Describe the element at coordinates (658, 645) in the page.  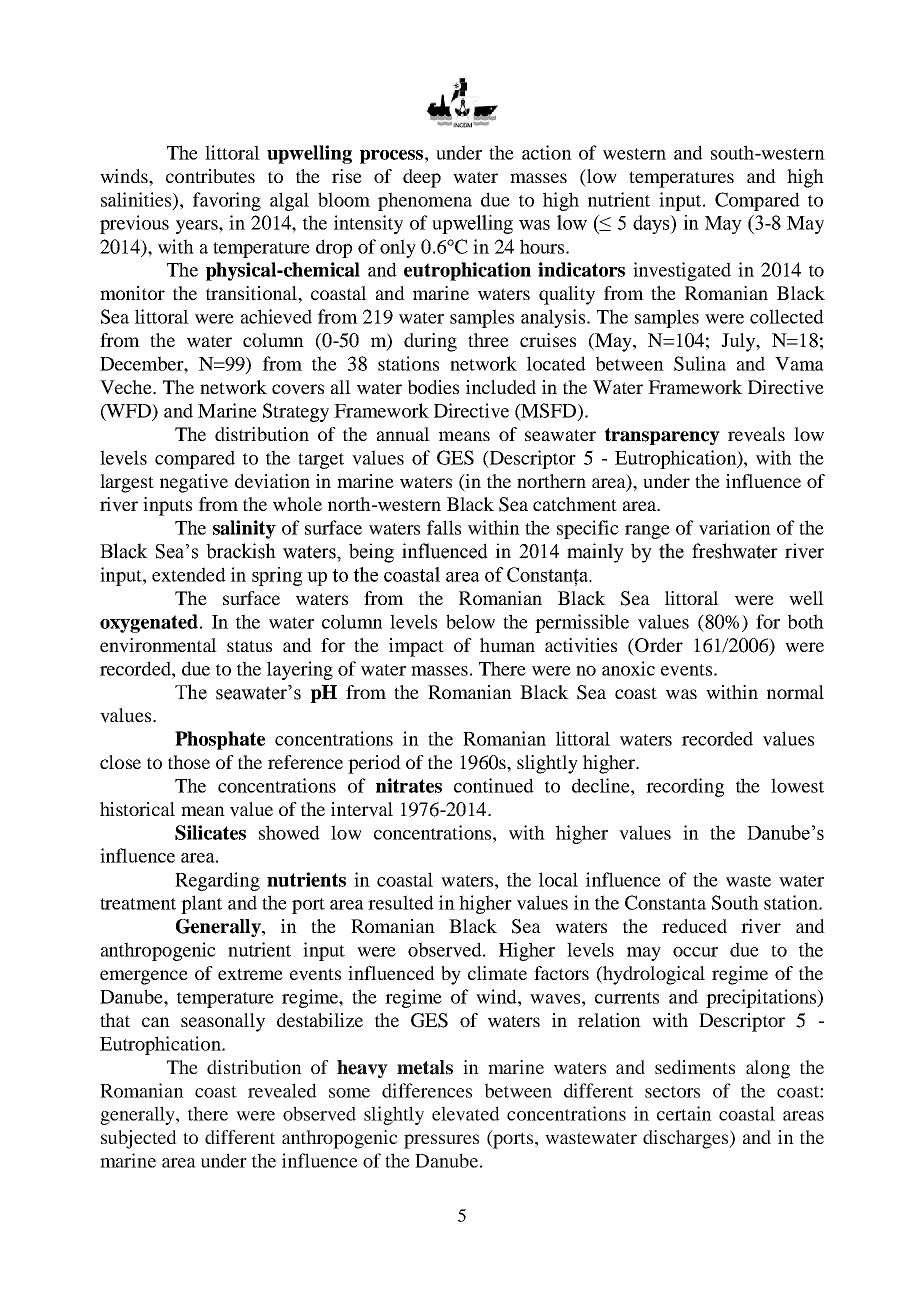
I see `Order` at that location.
